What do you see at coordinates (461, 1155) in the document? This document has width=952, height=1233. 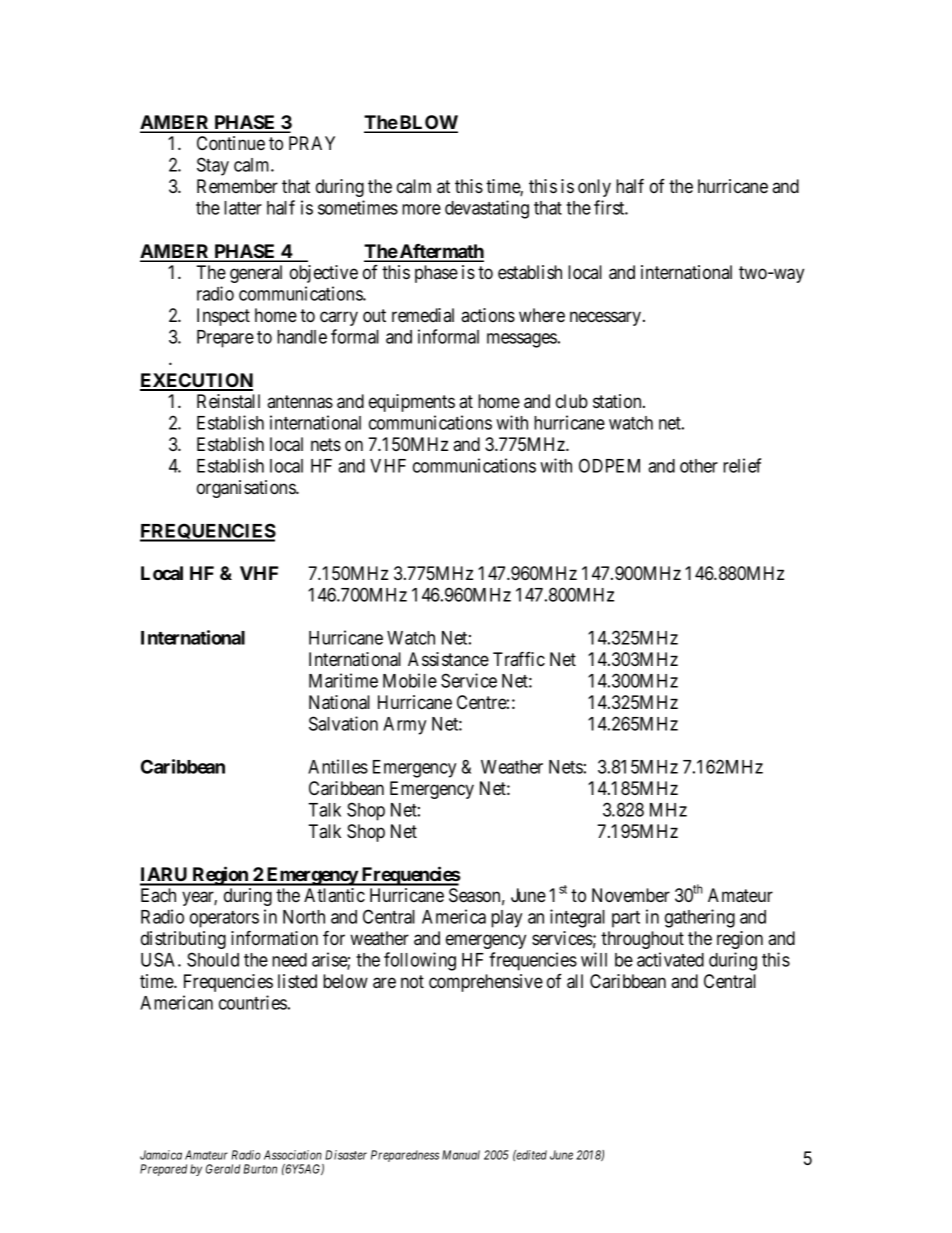 I see `Manual` at bounding box center [461, 1155].
